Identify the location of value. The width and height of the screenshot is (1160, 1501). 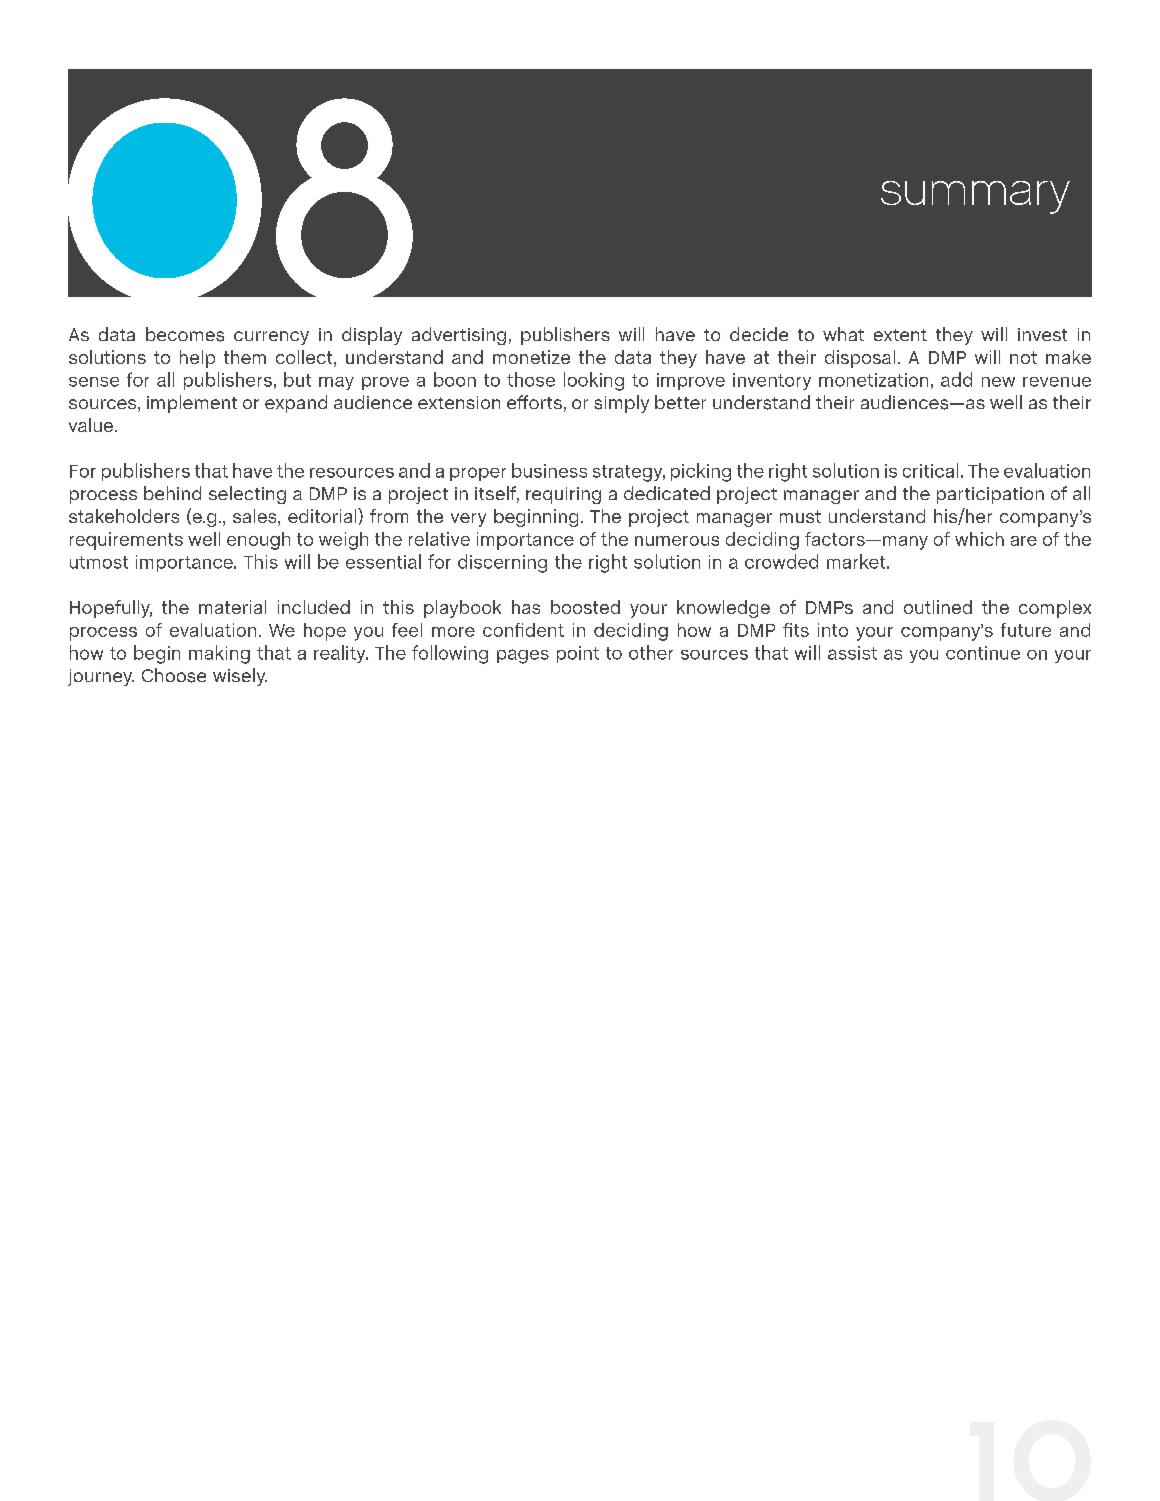
(92, 425).
